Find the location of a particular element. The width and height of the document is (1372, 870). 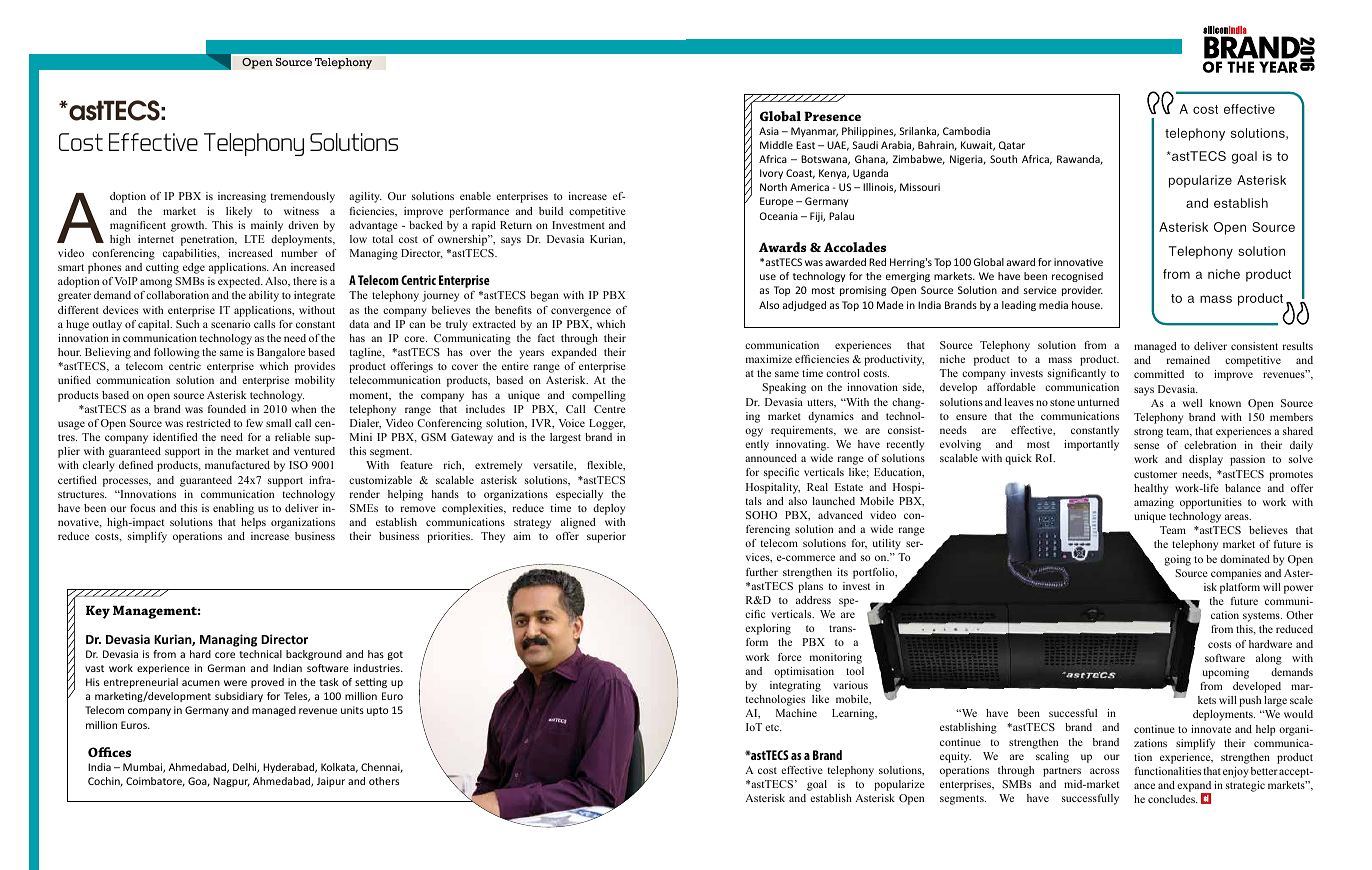

Middle is located at coordinates (776, 145).
